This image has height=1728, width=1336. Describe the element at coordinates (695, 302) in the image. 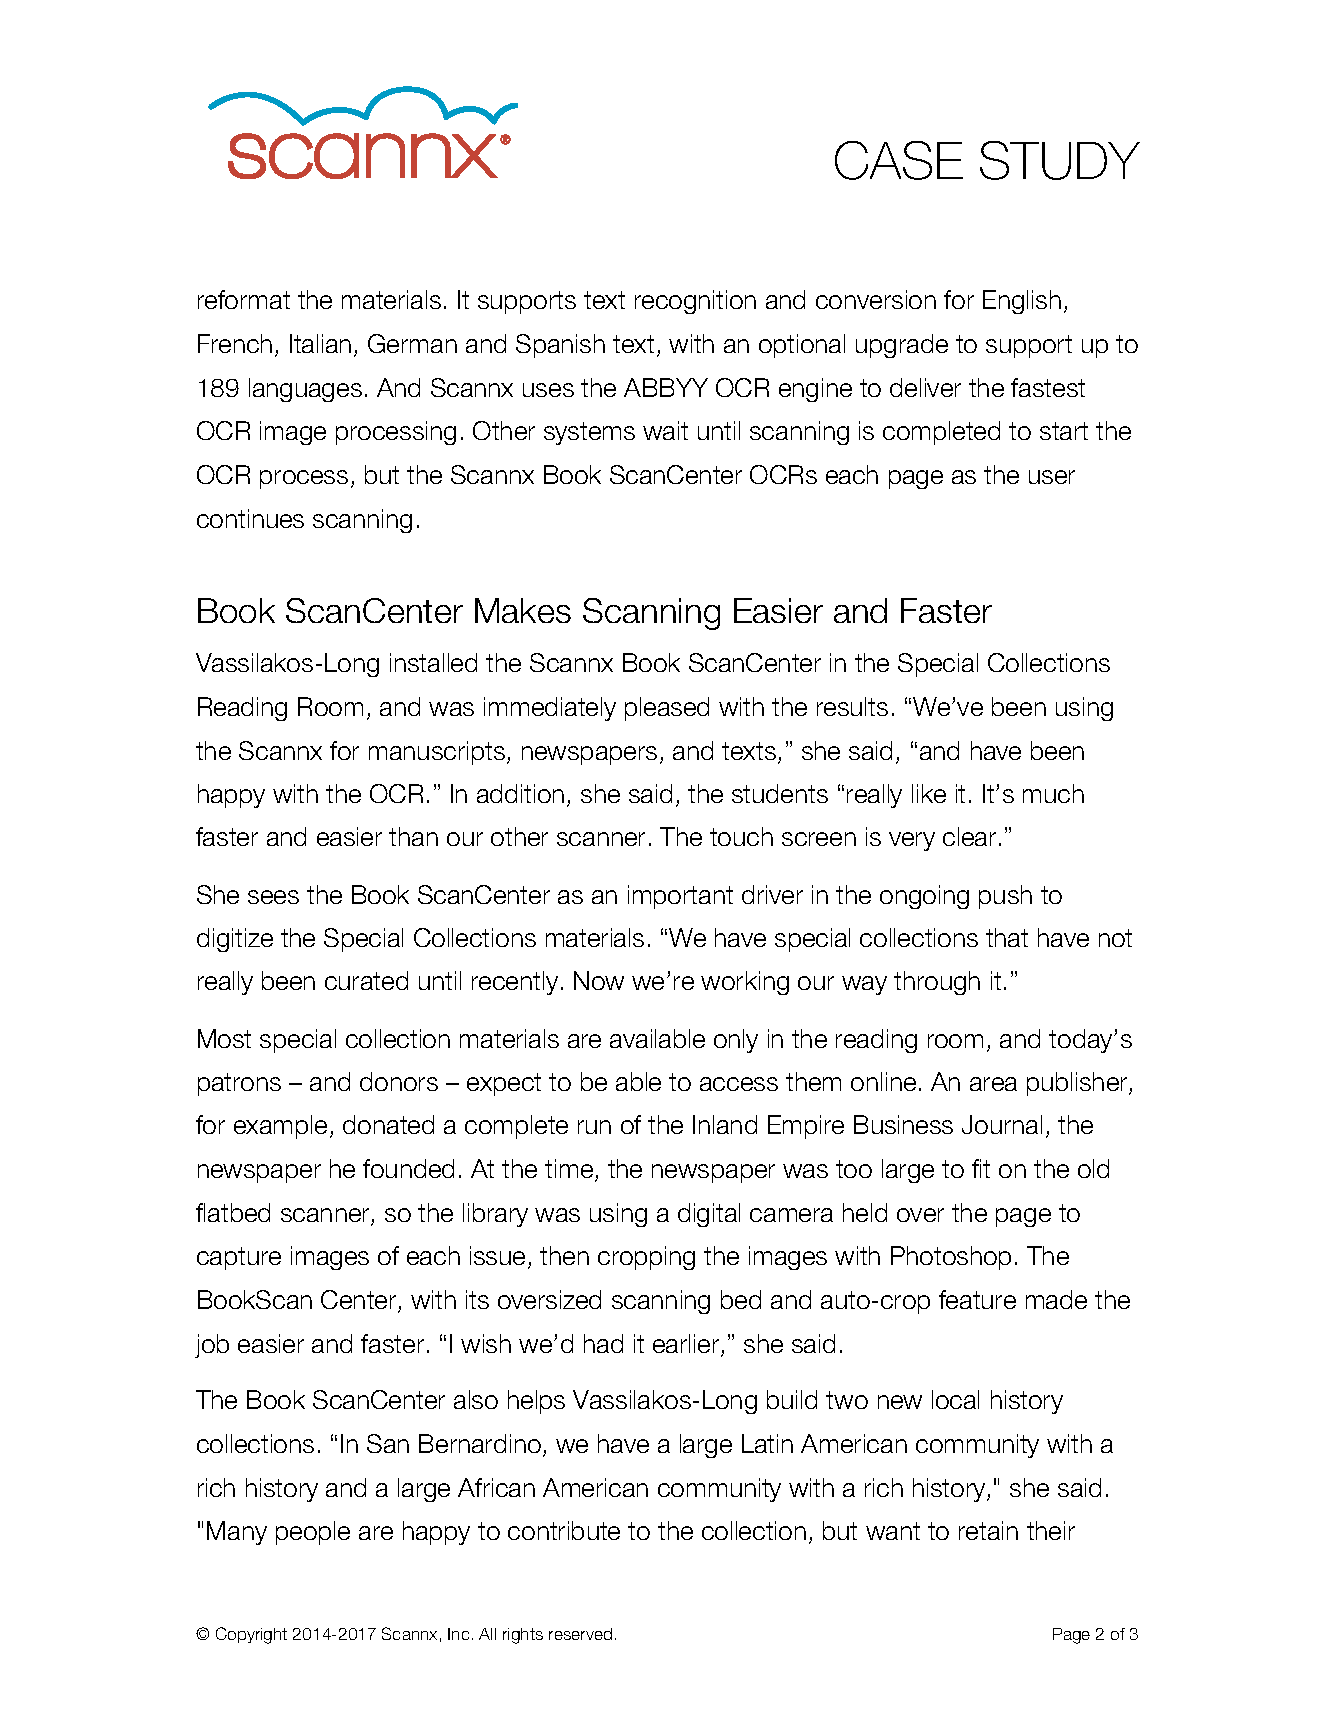

I see `recognition` at that location.
